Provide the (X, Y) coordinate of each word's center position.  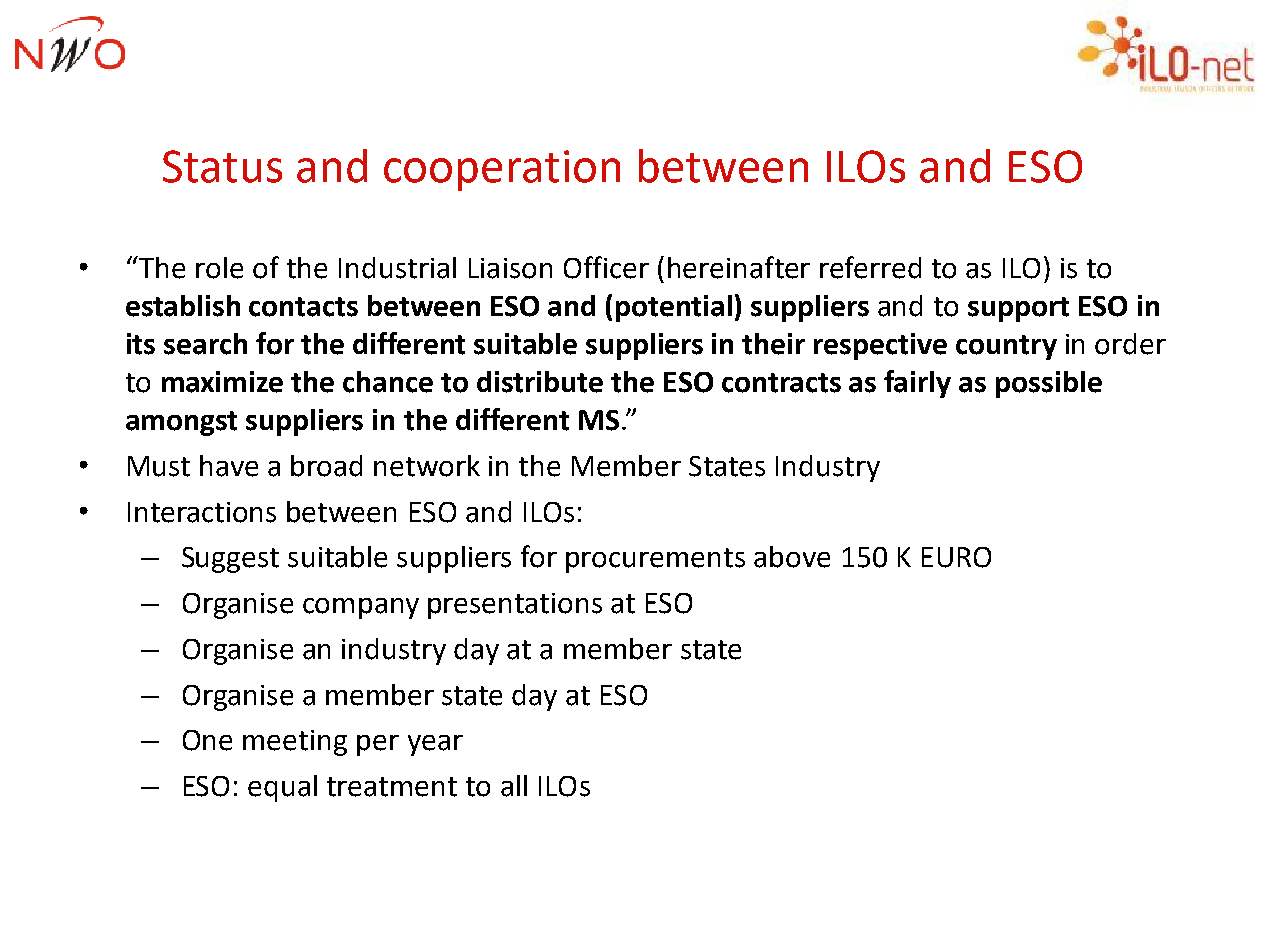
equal (282, 788)
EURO (956, 557)
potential (674, 308)
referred (870, 267)
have (229, 466)
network (427, 466)
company (361, 608)
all (514, 786)
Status (222, 166)
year (435, 745)
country (1006, 347)
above (792, 557)
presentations (515, 606)
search (205, 344)
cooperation (502, 170)
